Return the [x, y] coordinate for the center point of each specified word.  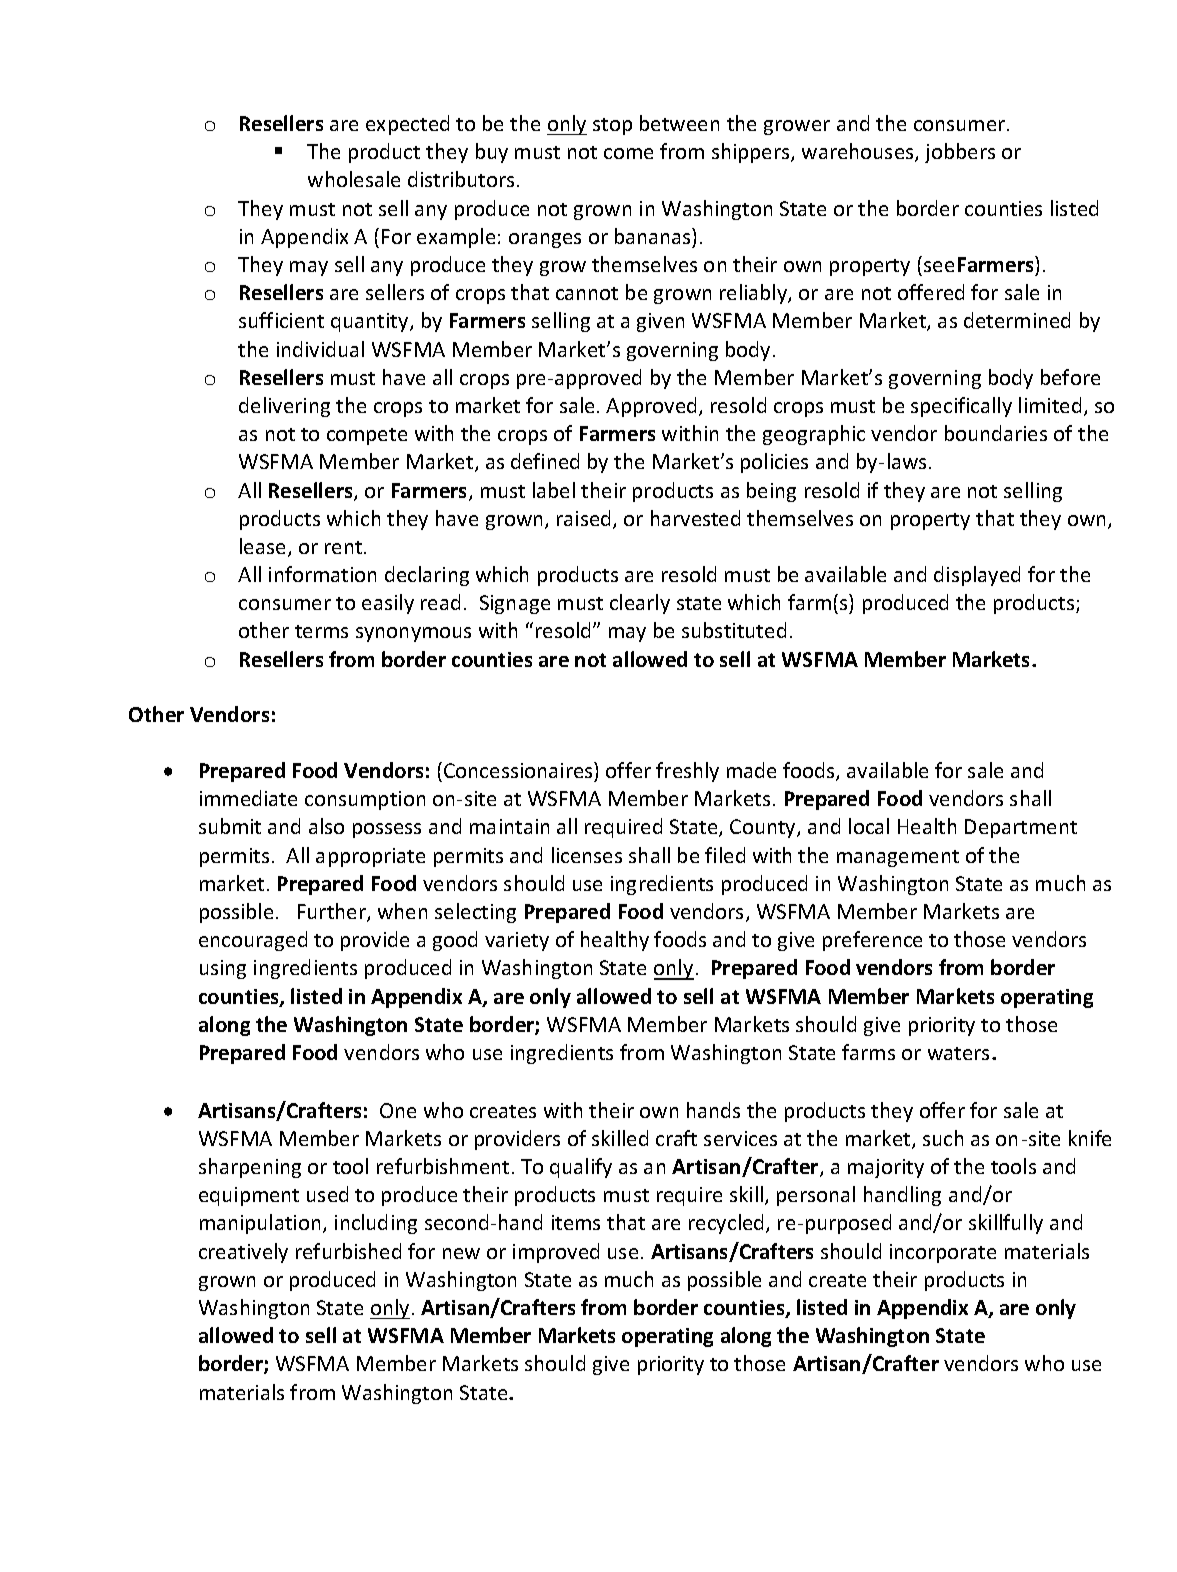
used [327, 1194]
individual [320, 349]
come [628, 153]
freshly [687, 772]
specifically [961, 407]
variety [517, 941]
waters [958, 1053]
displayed [977, 576]
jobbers [960, 153]
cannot [587, 293]
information [322, 574]
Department [1021, 828]
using [223, 969]
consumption [365, 800]
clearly [640, 604]
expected [407, 125]
